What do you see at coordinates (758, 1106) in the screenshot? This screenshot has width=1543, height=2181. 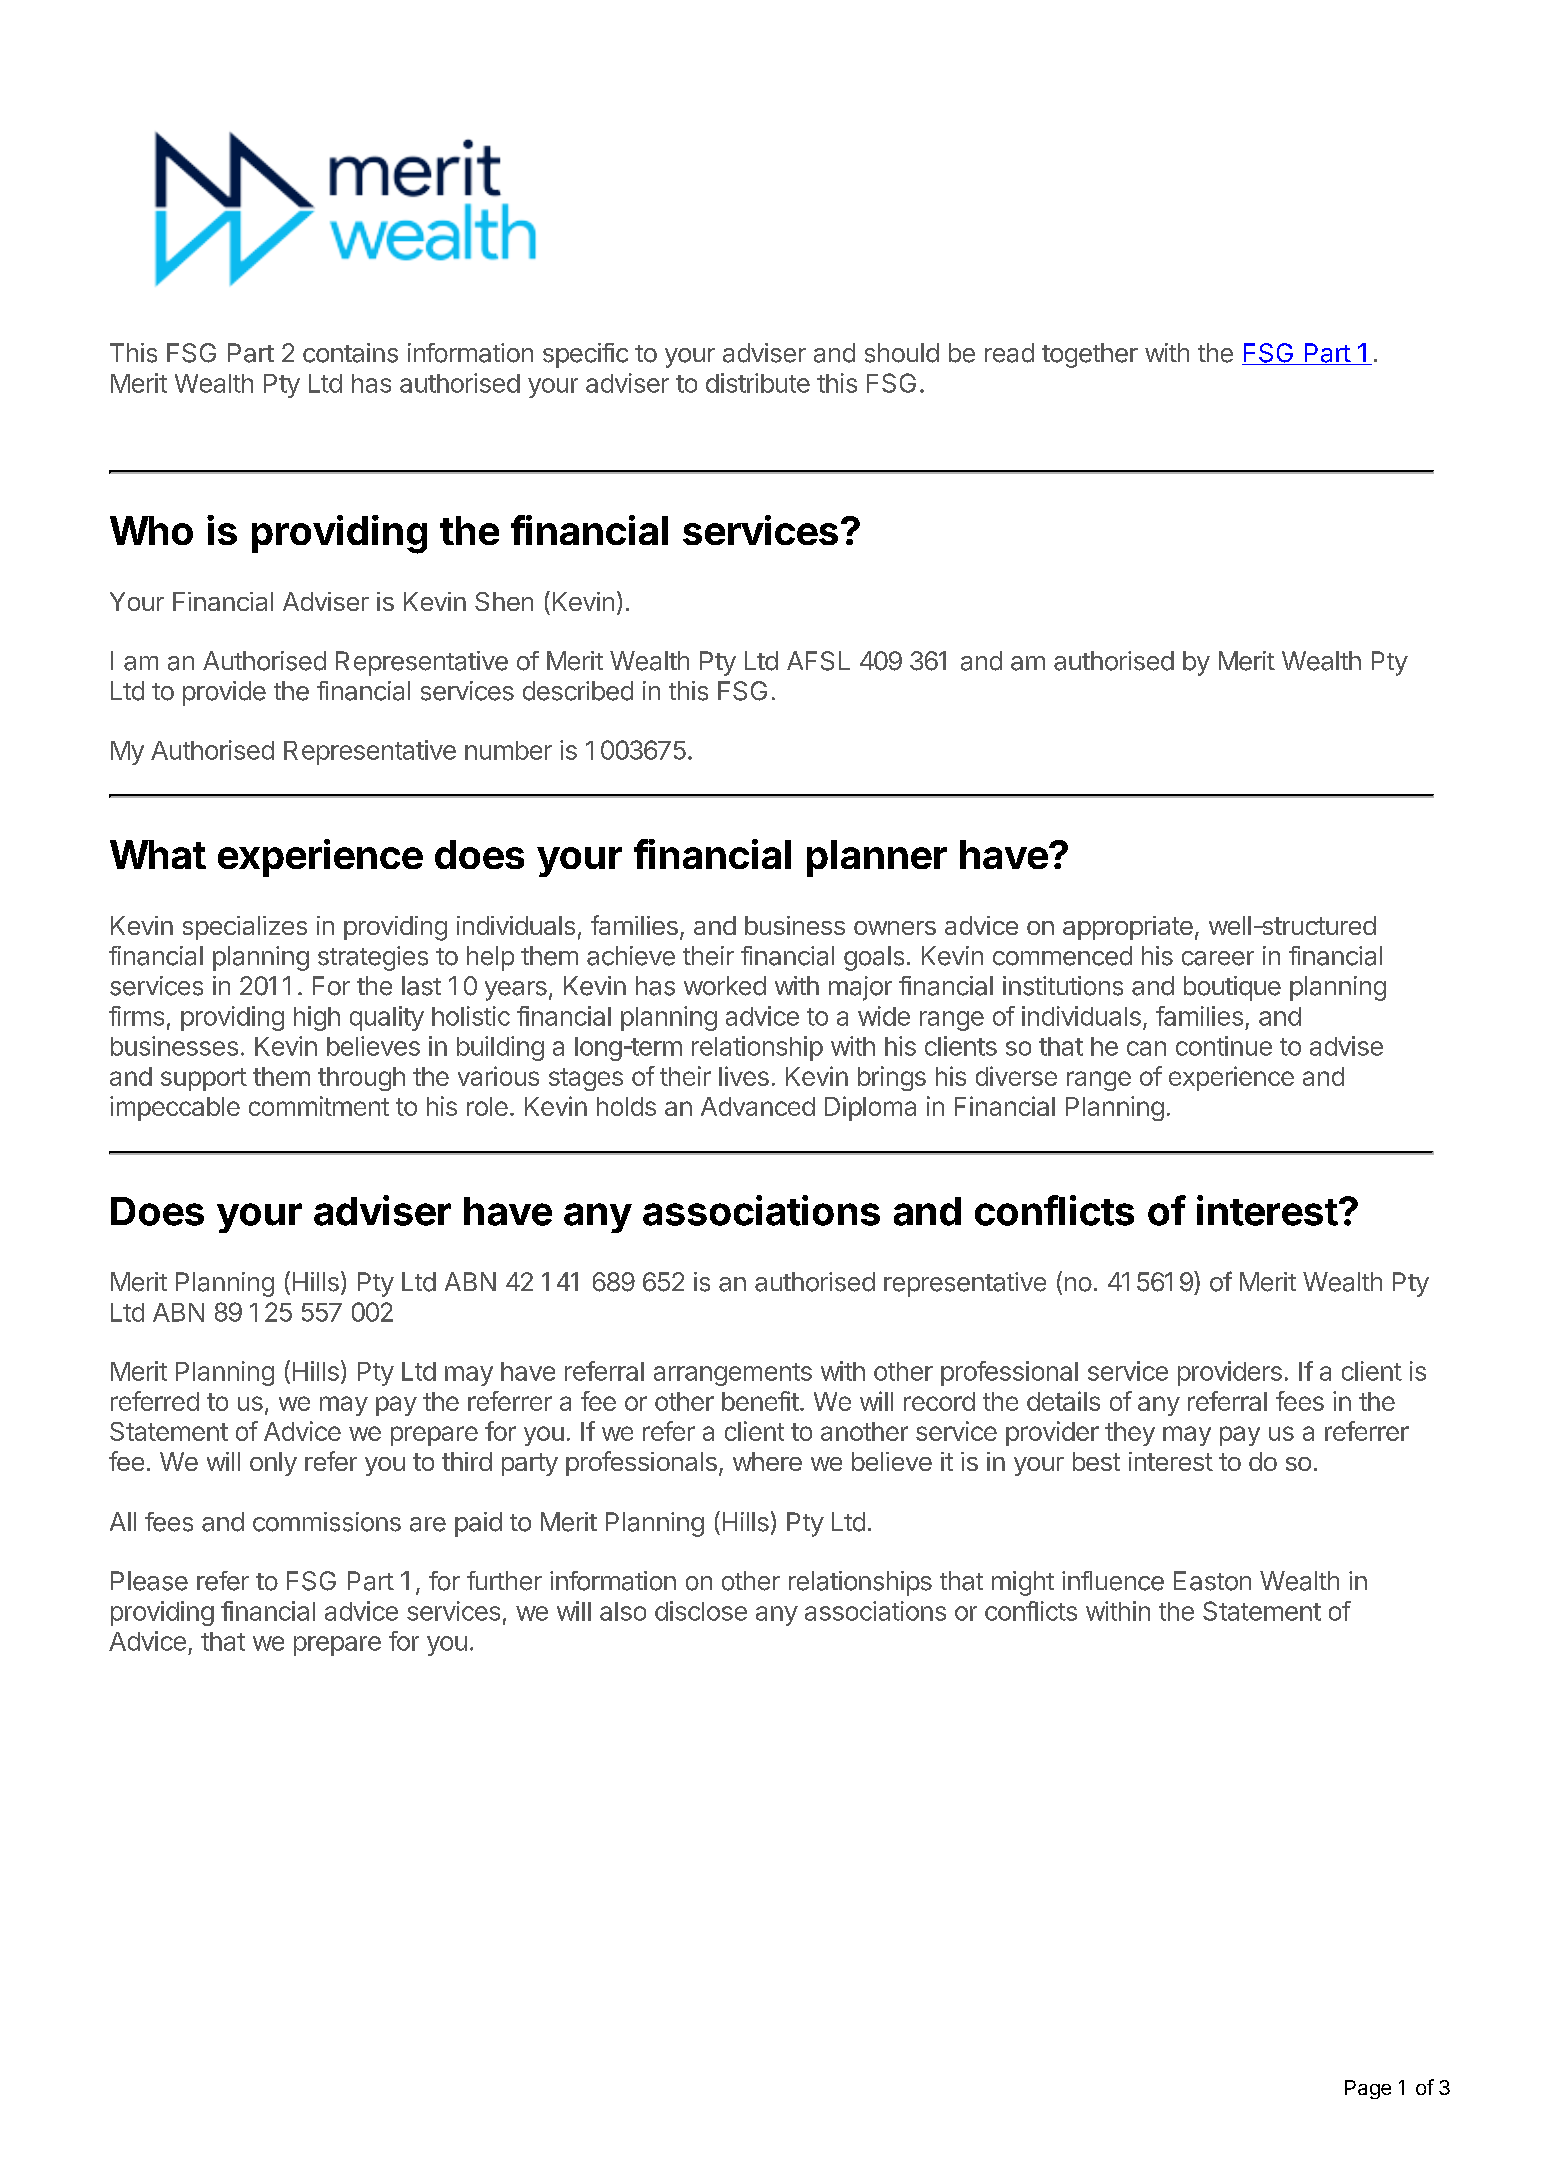 I see `Advanced` at bounding box center [758, 1106].
